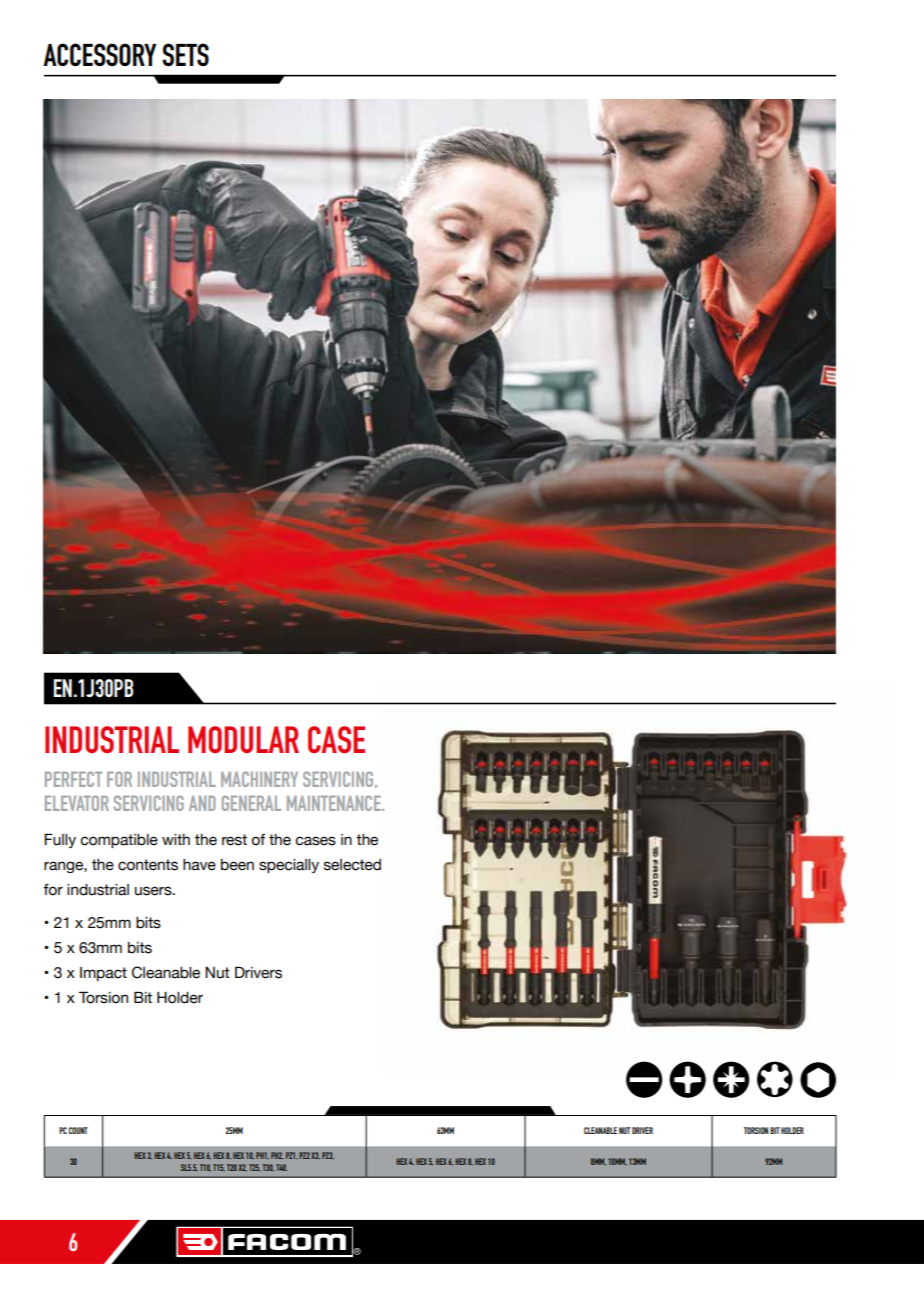 The image size is (924, 1308). What do you see at coordinates (335, 803) in the document?
I see `MAINTENANCE` at bounding box center [335, 803].
